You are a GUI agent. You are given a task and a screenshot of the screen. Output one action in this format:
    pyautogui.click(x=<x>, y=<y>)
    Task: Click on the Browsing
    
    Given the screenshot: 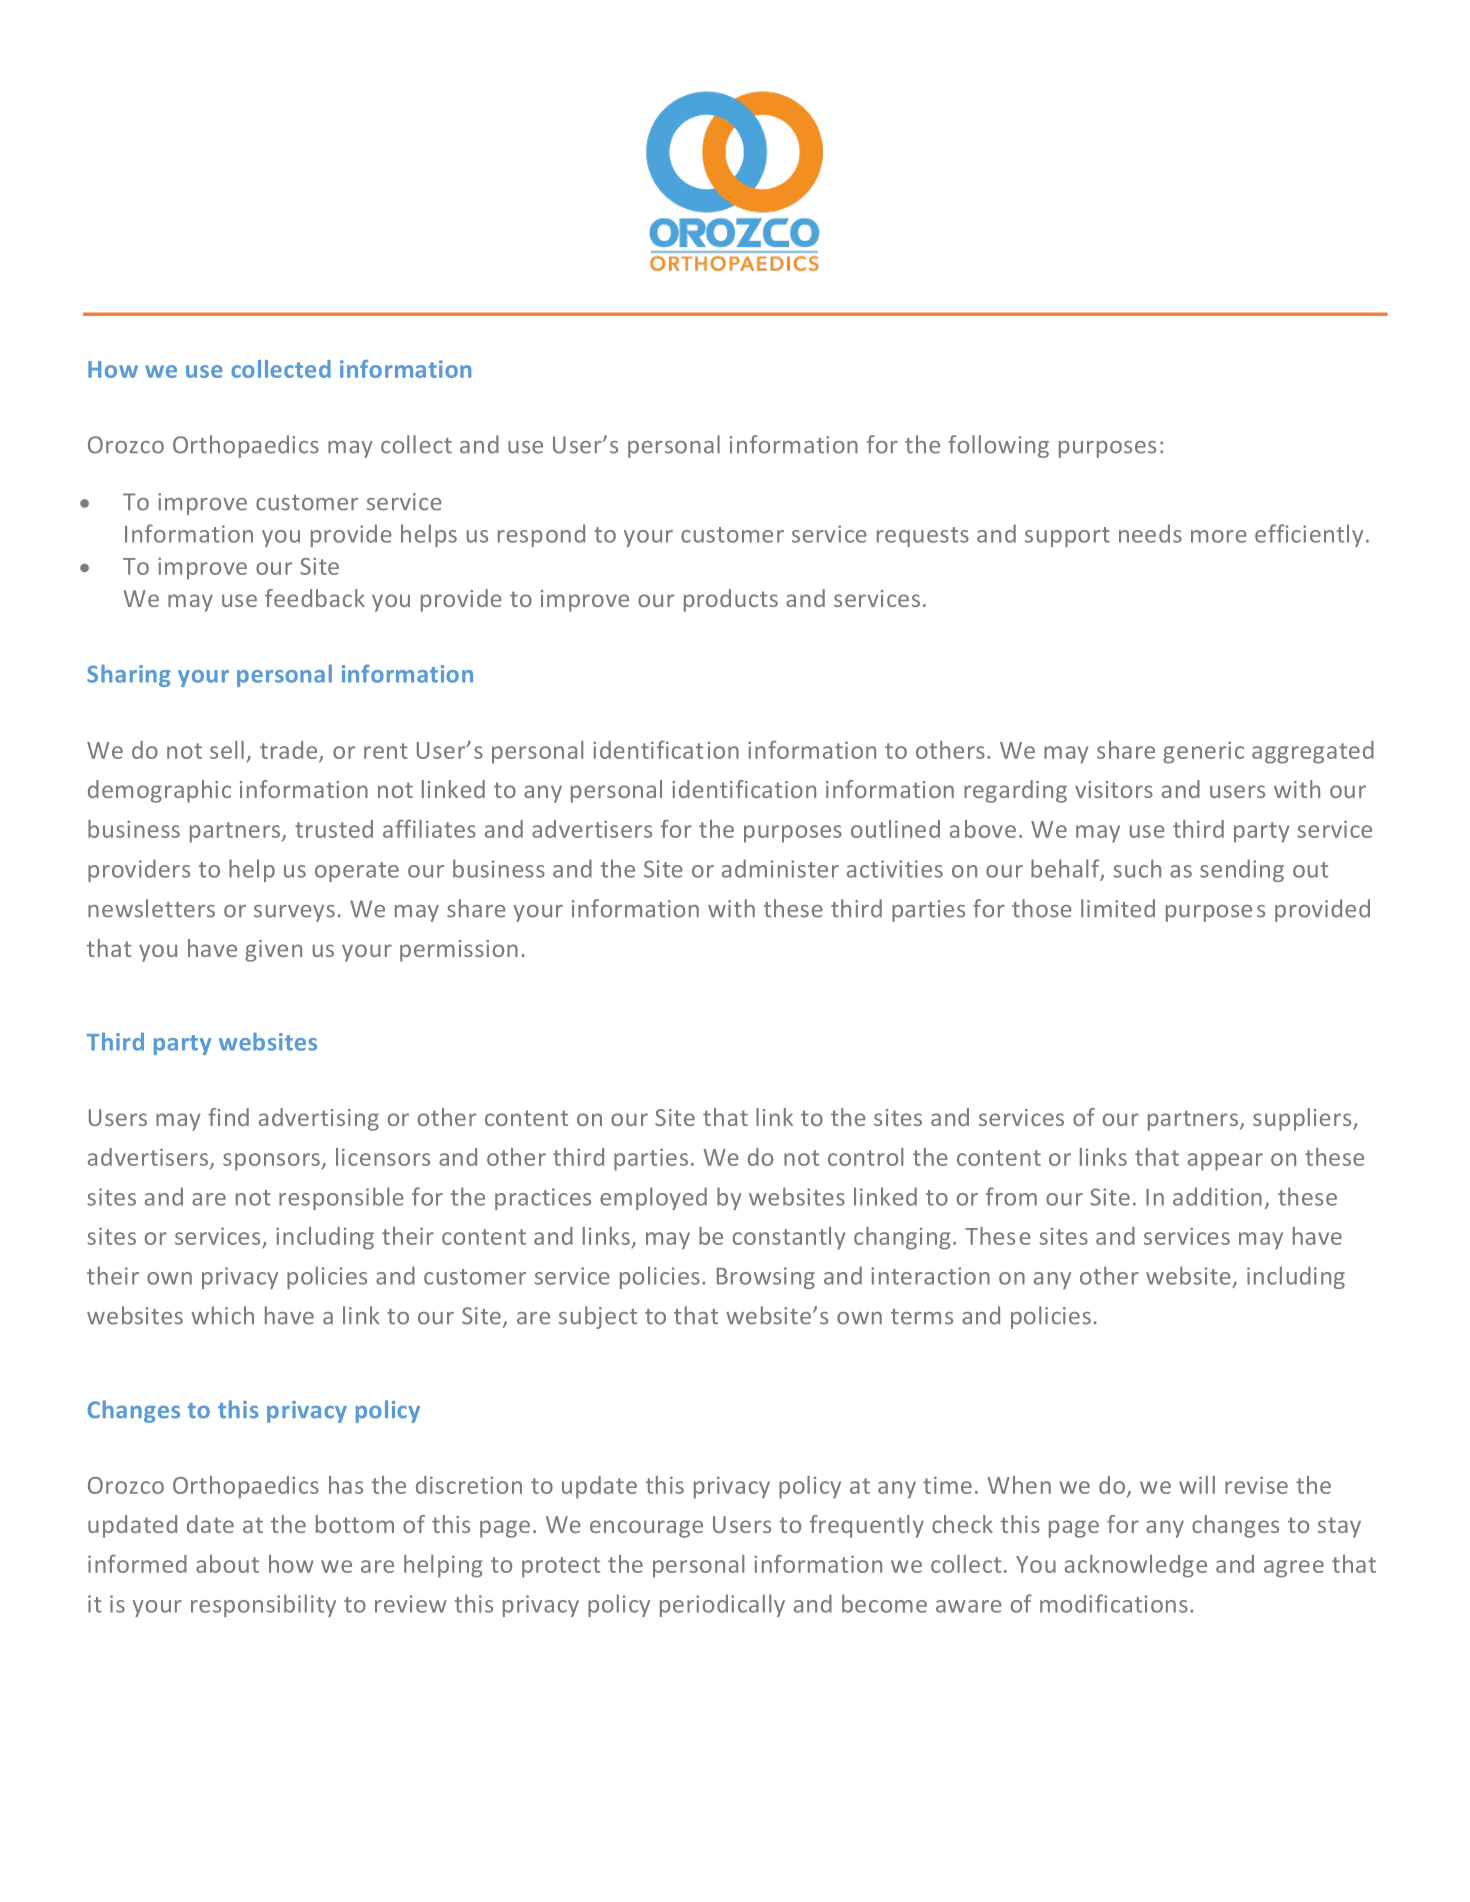 What is the action you would take?
    pyautogui.click(x=766, y=1278)
